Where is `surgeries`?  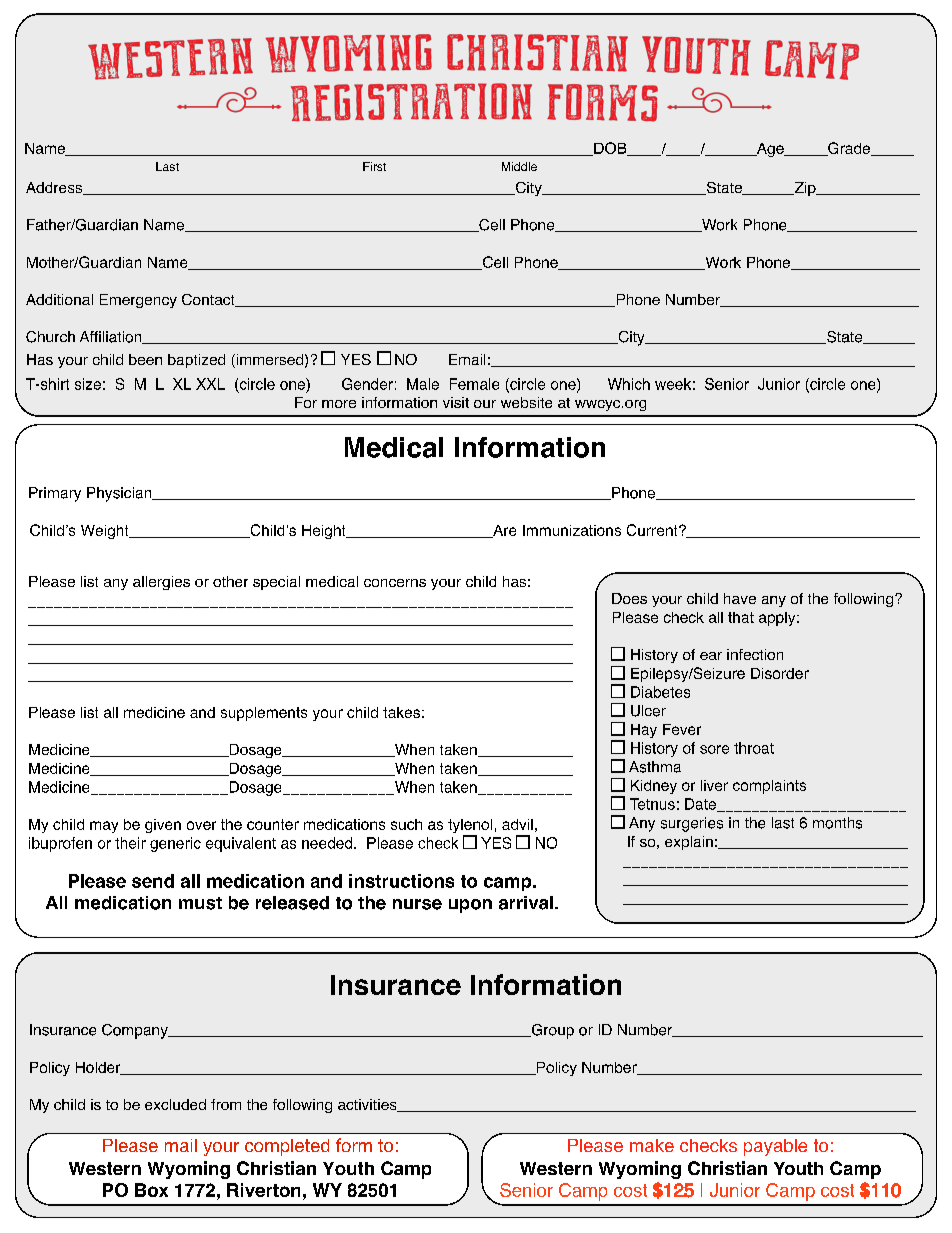 surgeries is located at coordinates (692, 824).
